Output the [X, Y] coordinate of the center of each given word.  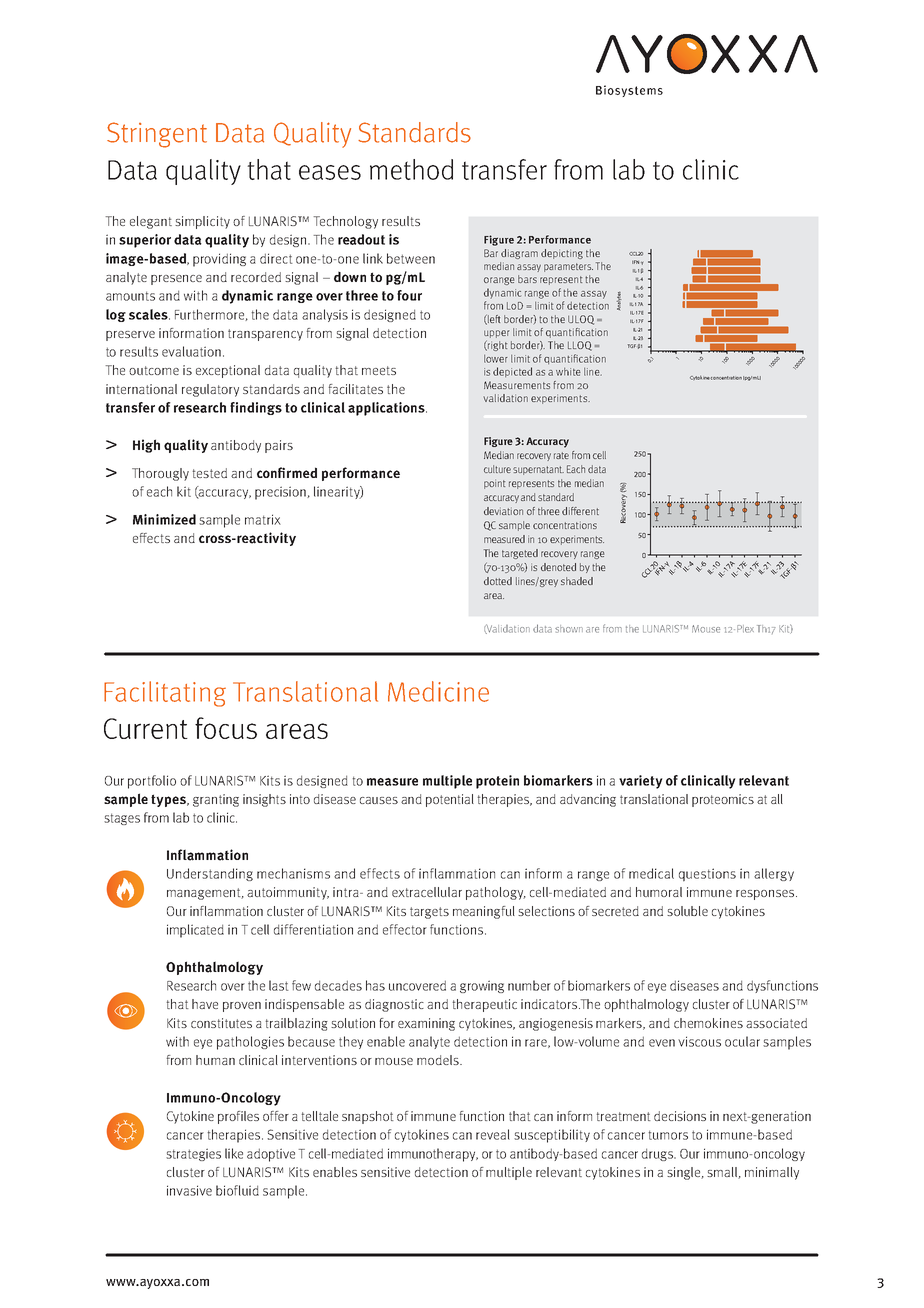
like [234, 1153]
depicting [562, 254]
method [411, 169]
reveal [493, 1134]
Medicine [438, 691]
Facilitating [165, 694]
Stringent [157, 135]
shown [569, 629]
